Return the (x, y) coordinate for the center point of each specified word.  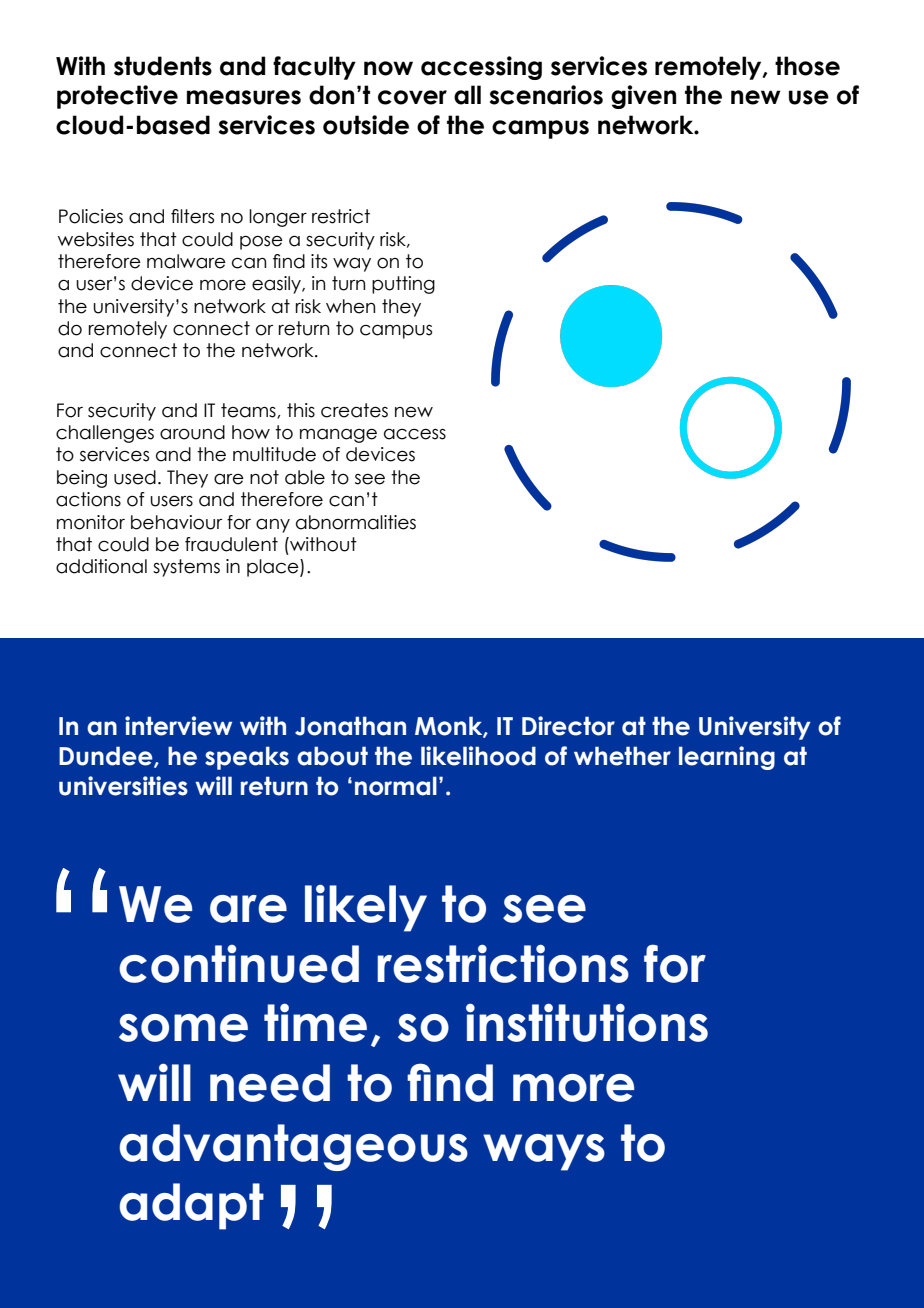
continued (239, 964)
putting (403, 285)
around (192, 432)
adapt (191, 1206)
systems (186, 568)
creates (354, 410)
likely (366, 908)
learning (727, 758)
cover (412, 97)
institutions (587, 1022)
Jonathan (350, 726)
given (643, 97)
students (163, 66)
